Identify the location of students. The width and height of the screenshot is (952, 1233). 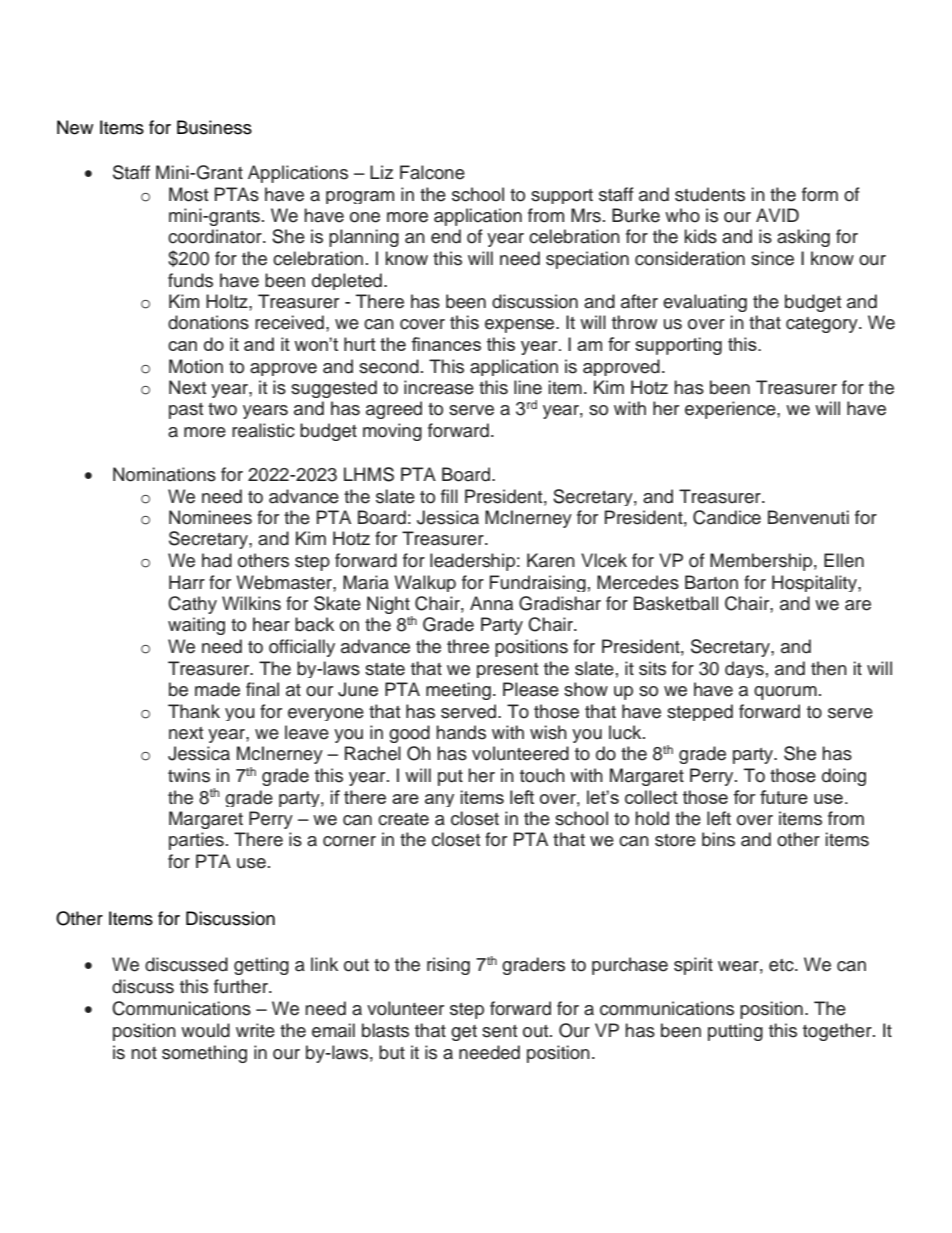
(710, 194).
